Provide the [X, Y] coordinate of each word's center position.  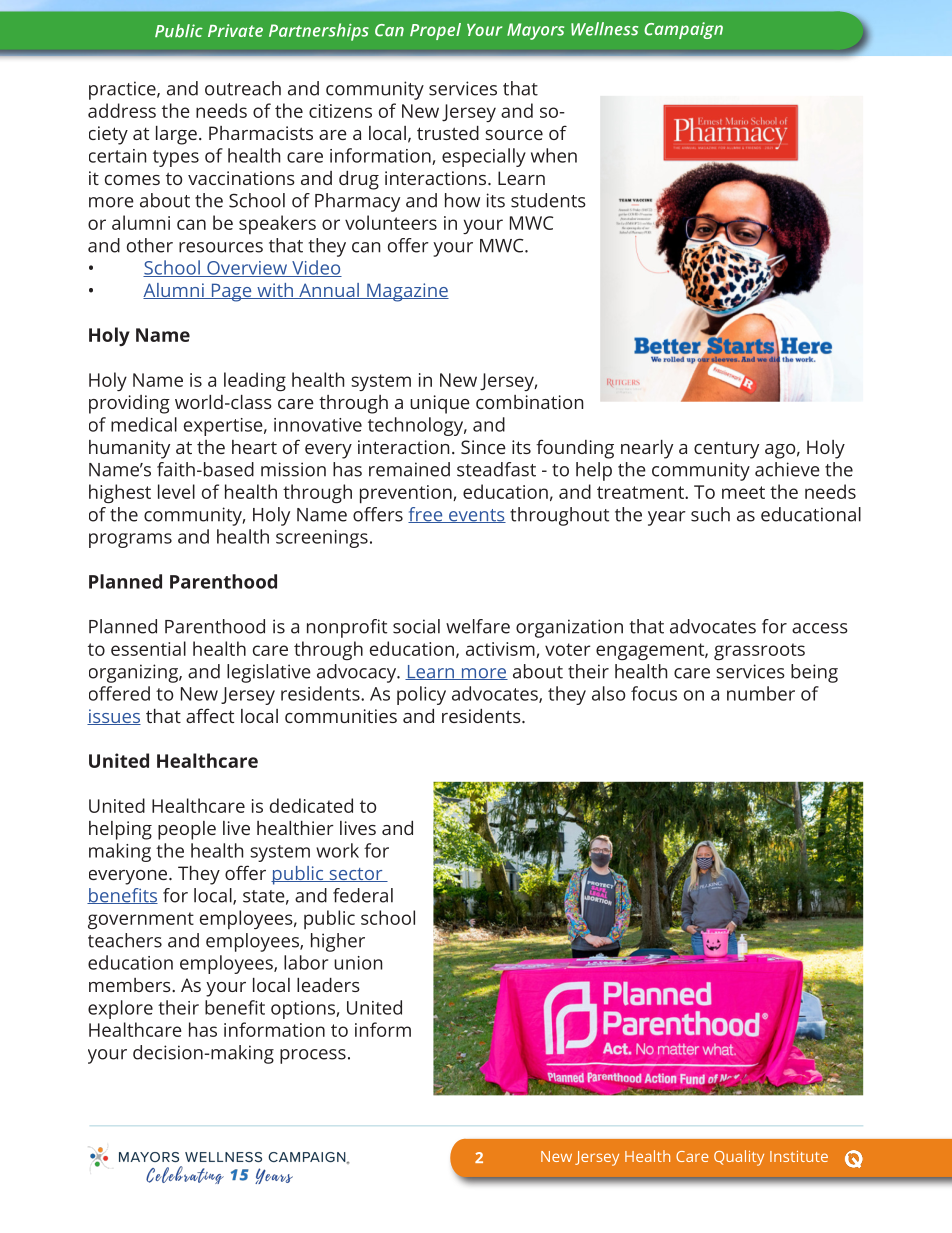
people [187, 830]
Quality [739, 1158]
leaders [328, 985]
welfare [478, 626]
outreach [243, 88]
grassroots [759, 651]
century [726, 450]
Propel [435, 31]
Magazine [407, 292]
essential [148, 648]
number [761, 693]
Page [231, 292]
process [313, 1056]
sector [356, 875]
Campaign [683, 30]
